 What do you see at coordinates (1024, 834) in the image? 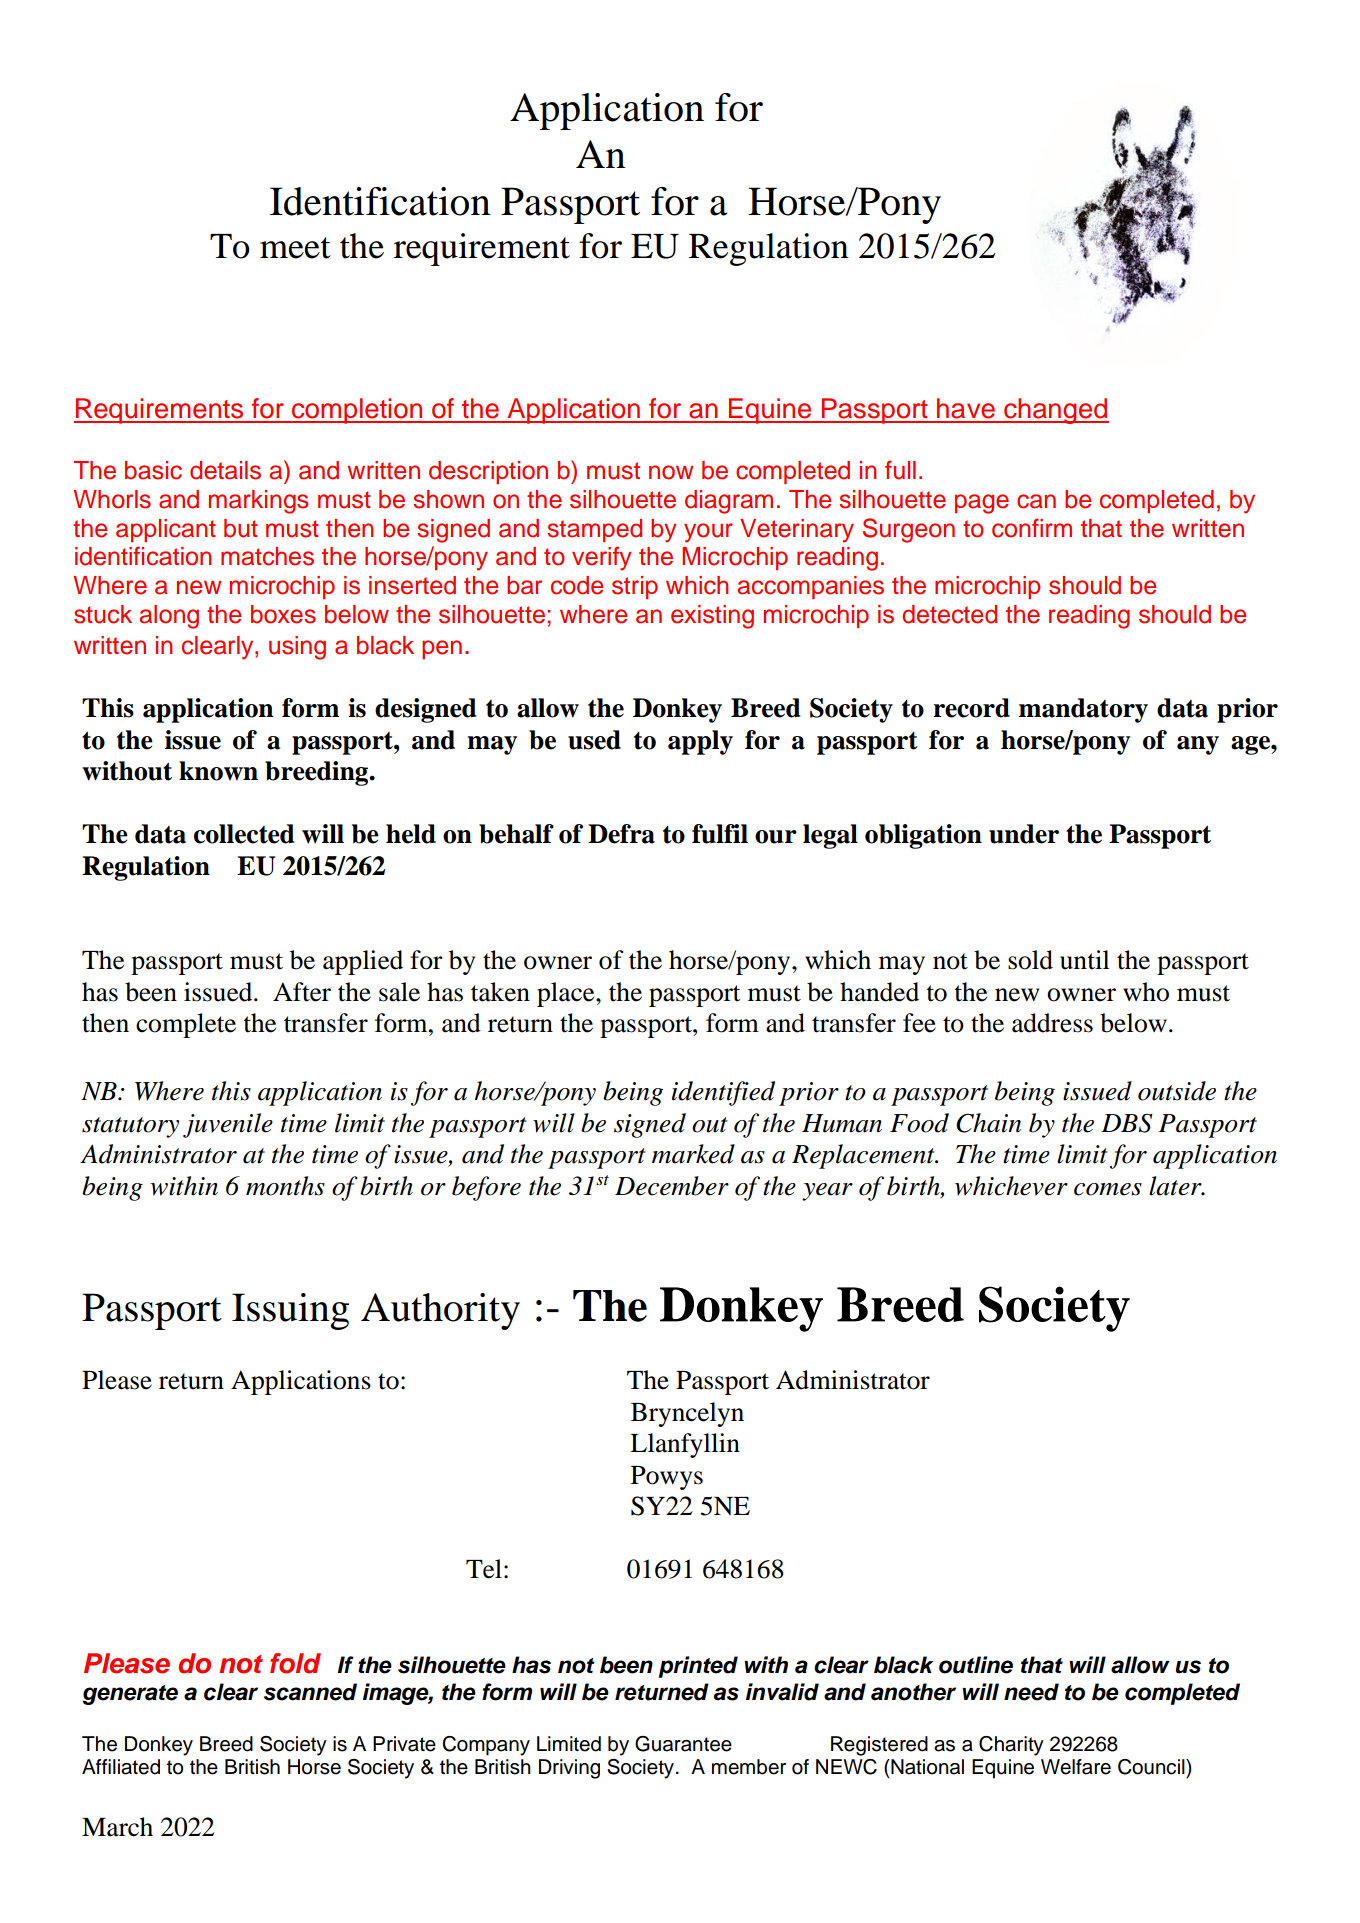
I see `under` at bounding box center [1024, 834].
